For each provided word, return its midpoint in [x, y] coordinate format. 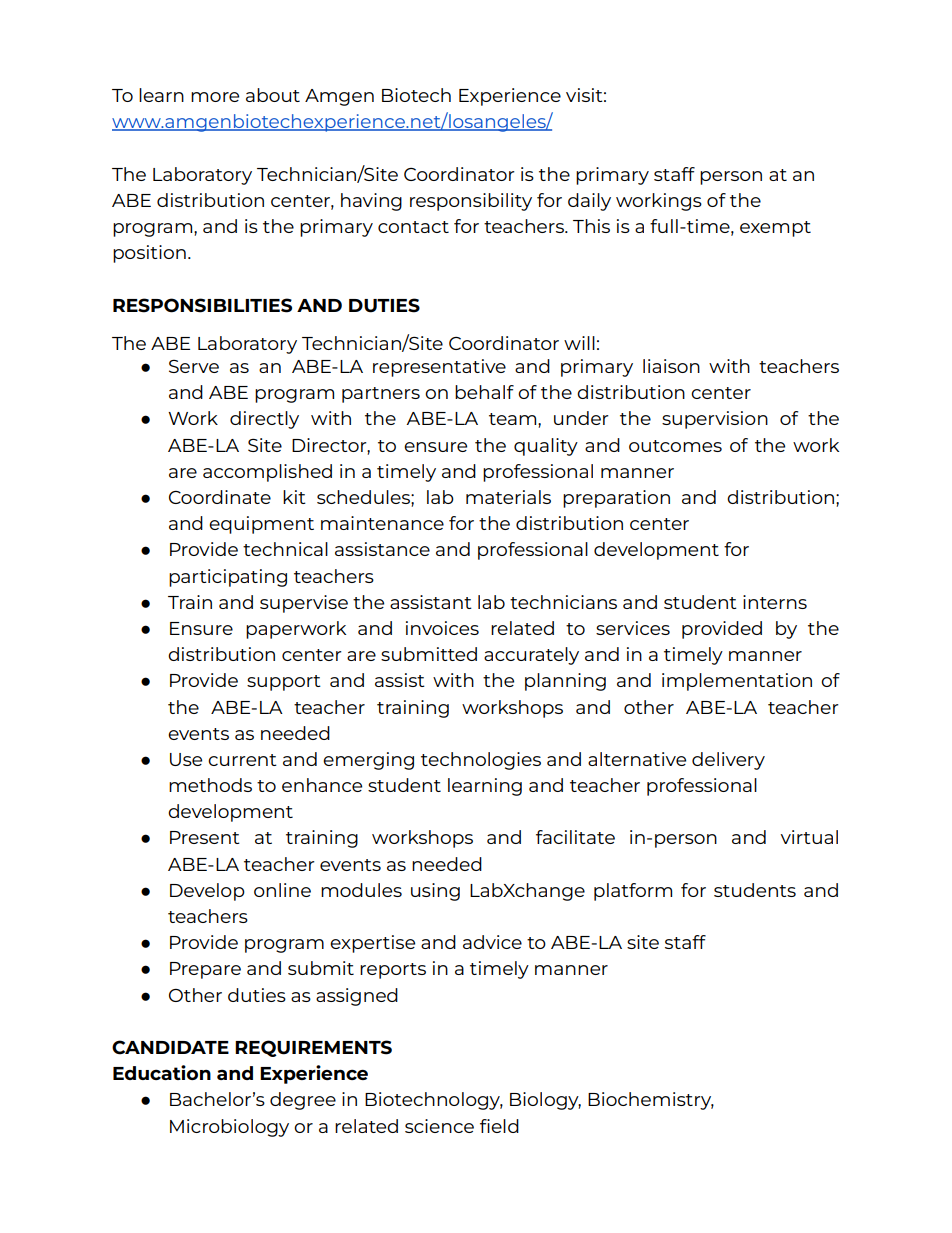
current [242, 760]
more [215, 97]
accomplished [267, 473]
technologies [481, 761]
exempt [775, 229]
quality [546, 447]
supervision [715, 420]
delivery [728, 761]
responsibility [471, 202]
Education [162, 1072]
